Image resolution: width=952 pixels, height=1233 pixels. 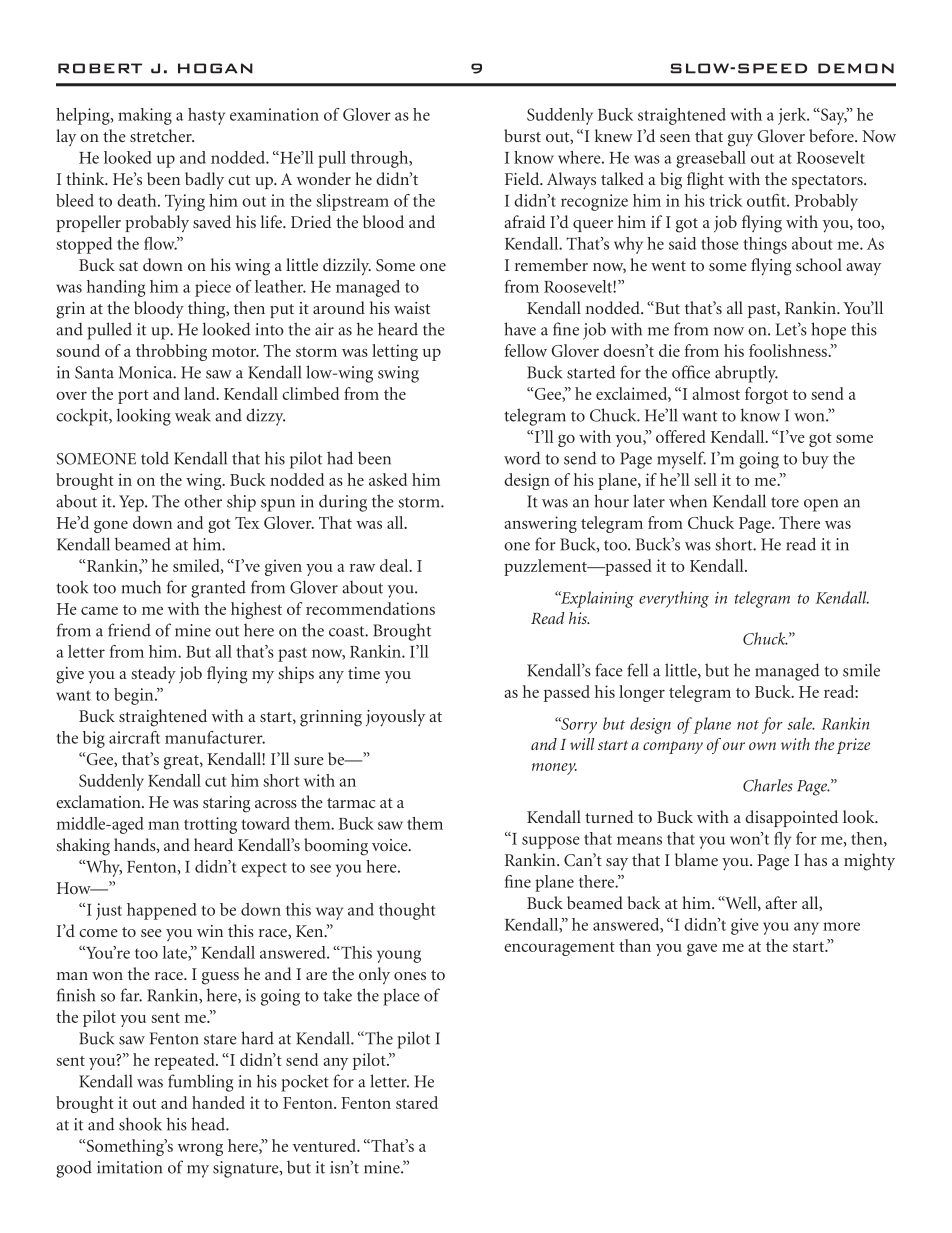 I want to click on gave, so click(x=702, y=950).
